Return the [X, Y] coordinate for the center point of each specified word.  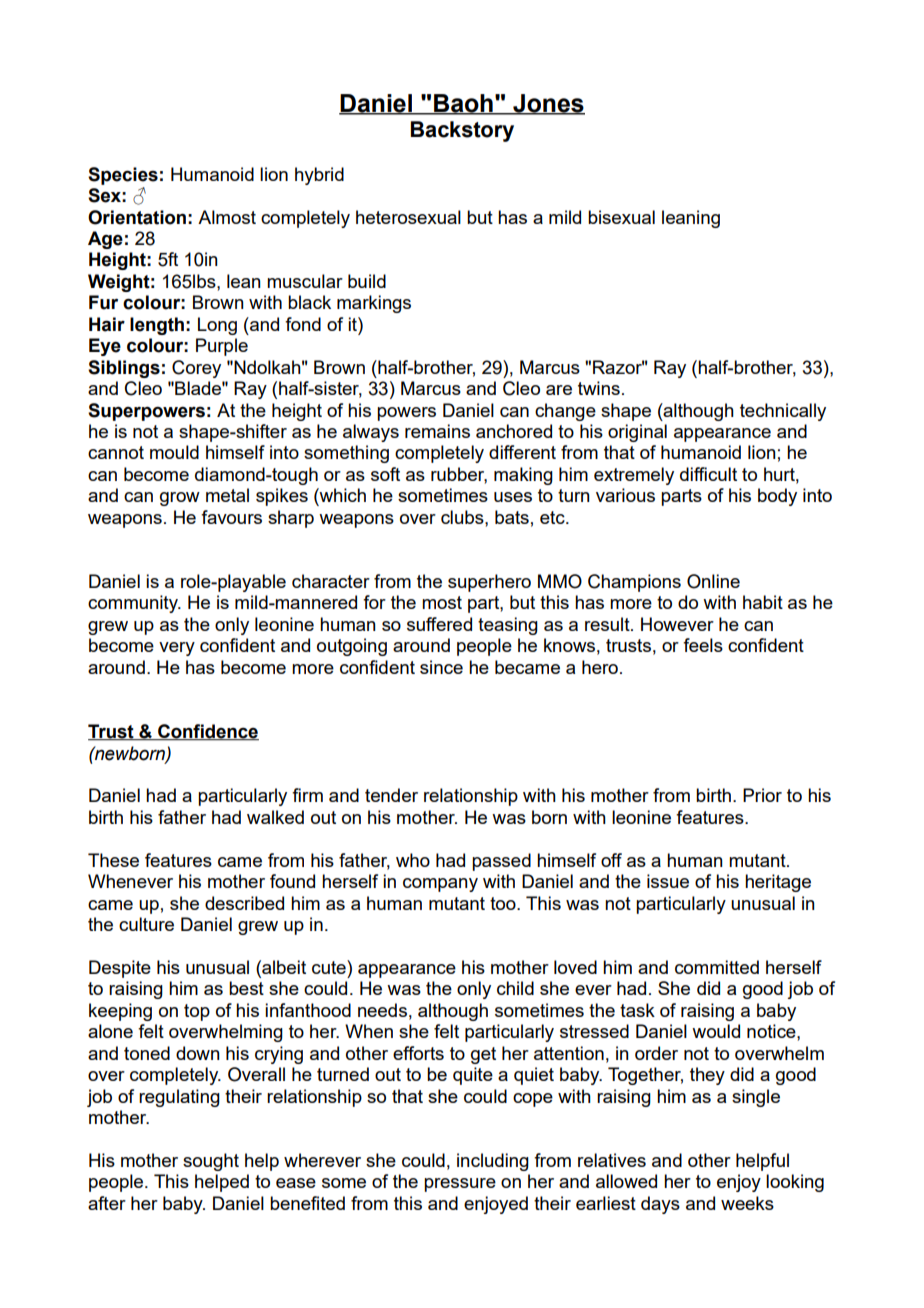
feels [703, 645]
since [441, 667]
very [177, 649]
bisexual [621, 217]
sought [211, 1162]
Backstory [462, 131]
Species [123, 176]
